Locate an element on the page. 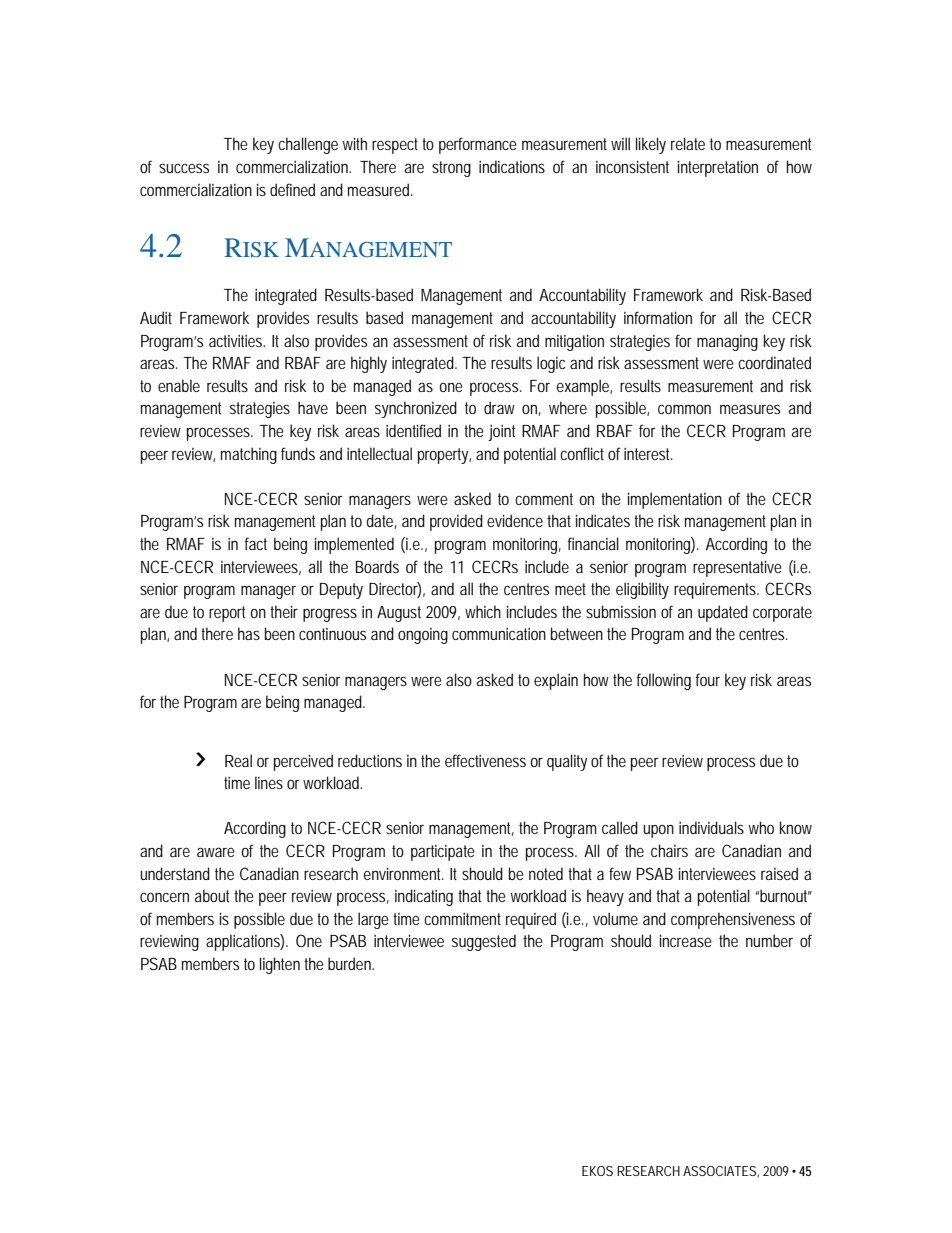 This document has height=1233, width=952. interpretation is located at coordinates (718, 168).
